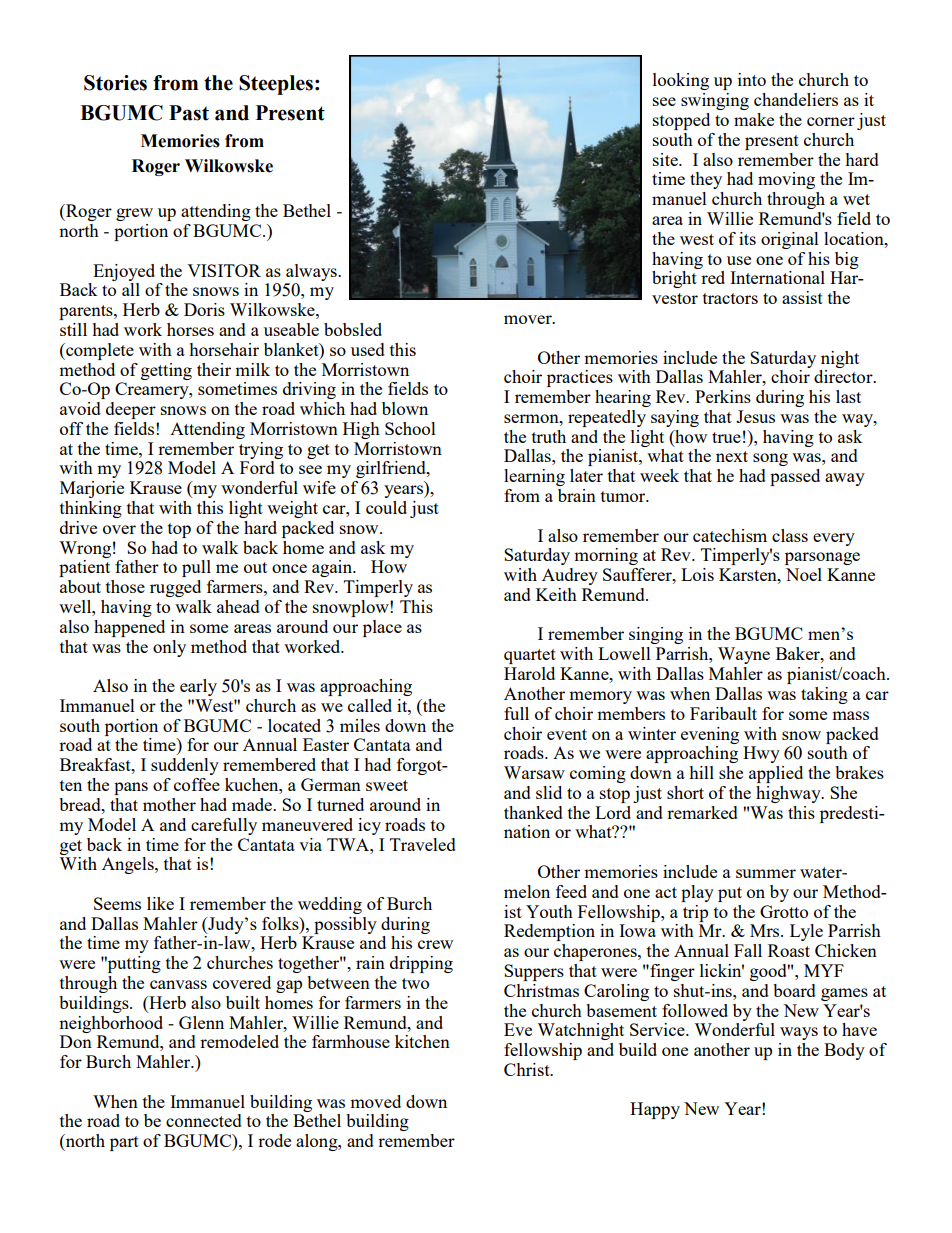 Image resolution: width=952 pixels, height=1233 pixels. Describe the element at coordinates (666, 159) in the screenshot. I see `site` at that location.
